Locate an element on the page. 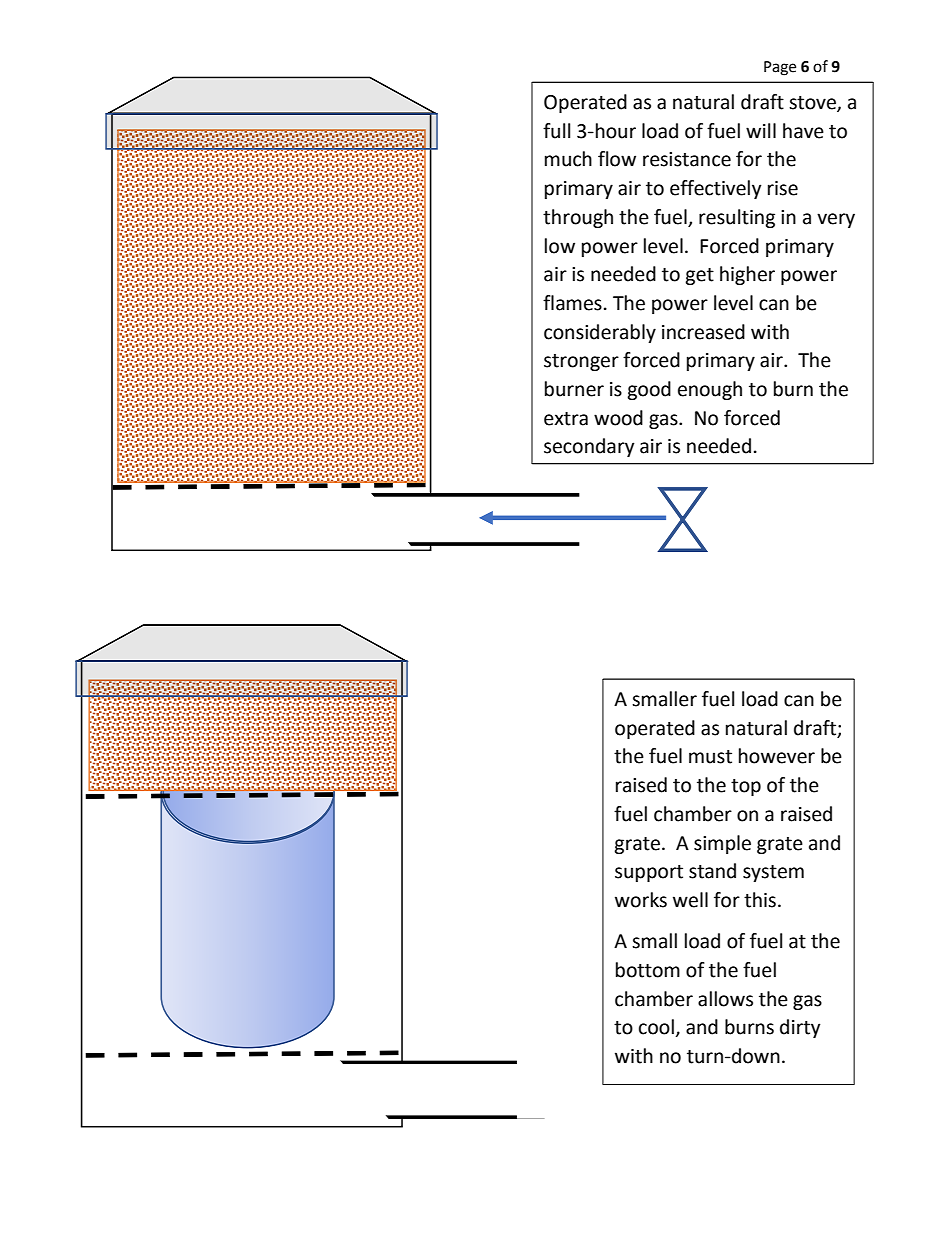 This page has height=1233, width=952. must is located at coordinates (710, 757).
